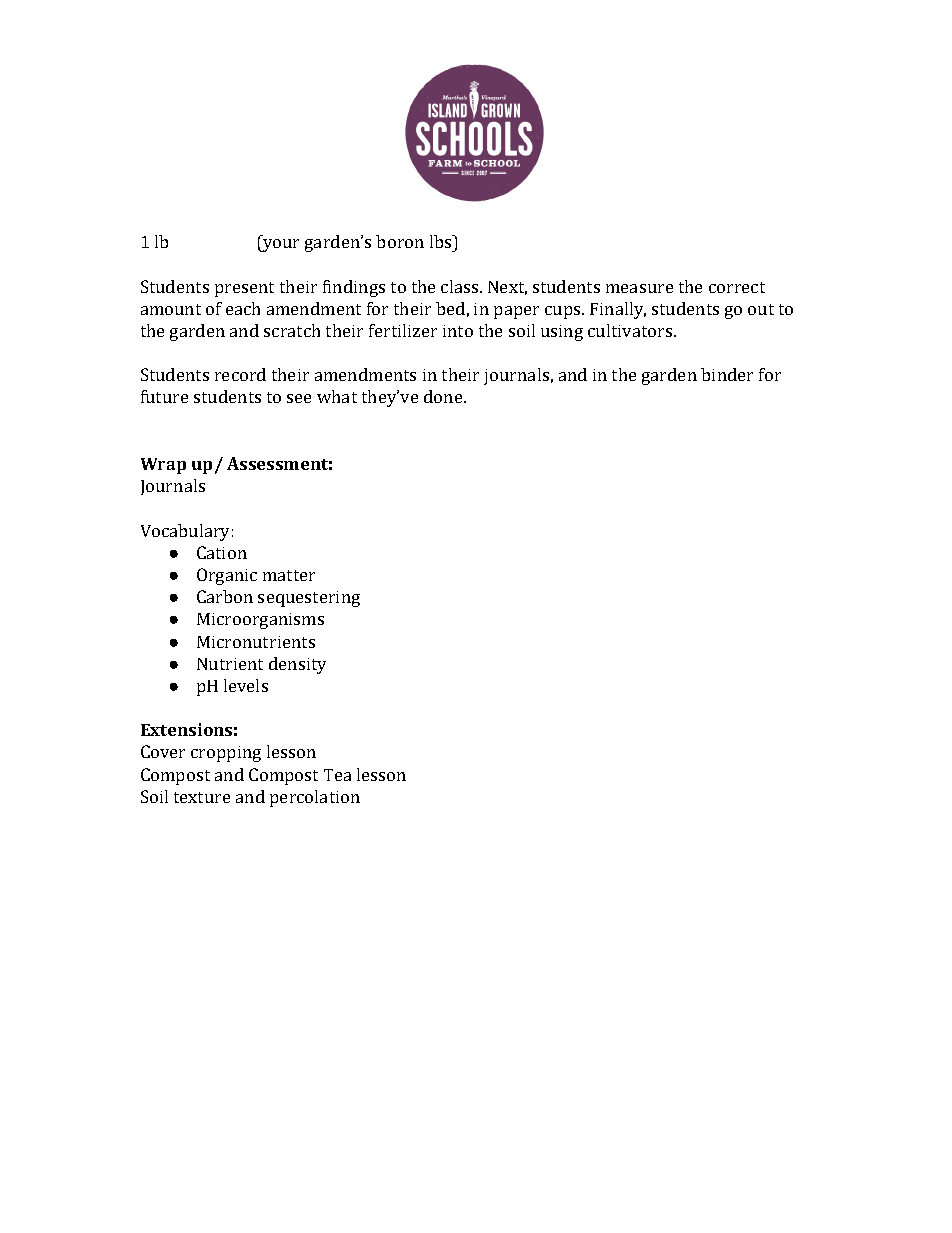  I want to click on lbs, so click(442, 241).
